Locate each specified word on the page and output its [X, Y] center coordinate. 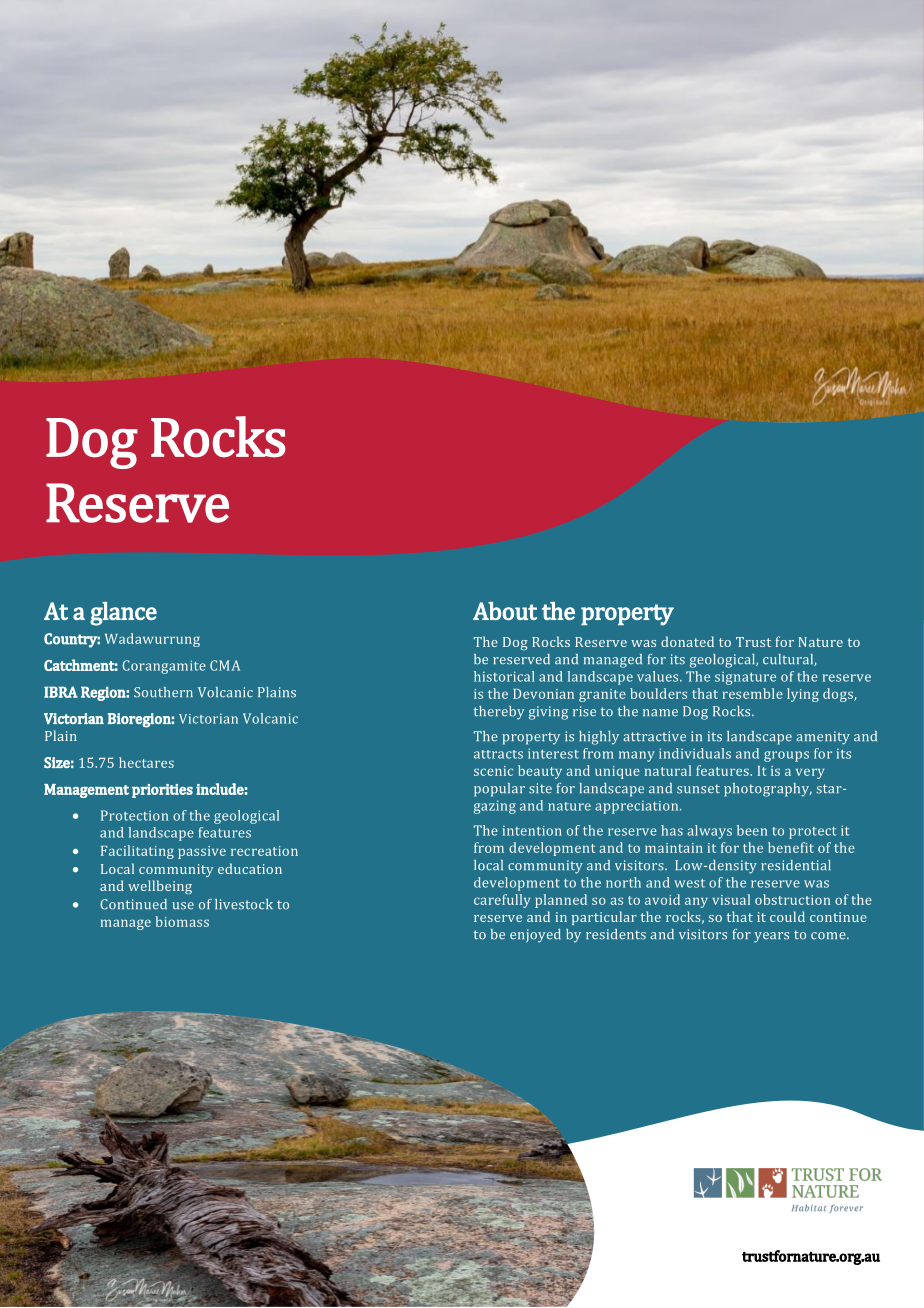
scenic [493, 771]
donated [687, 641]
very [810, 773]
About [505, 611]
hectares [146, 762]
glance [123, 614]
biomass [182, 921]
